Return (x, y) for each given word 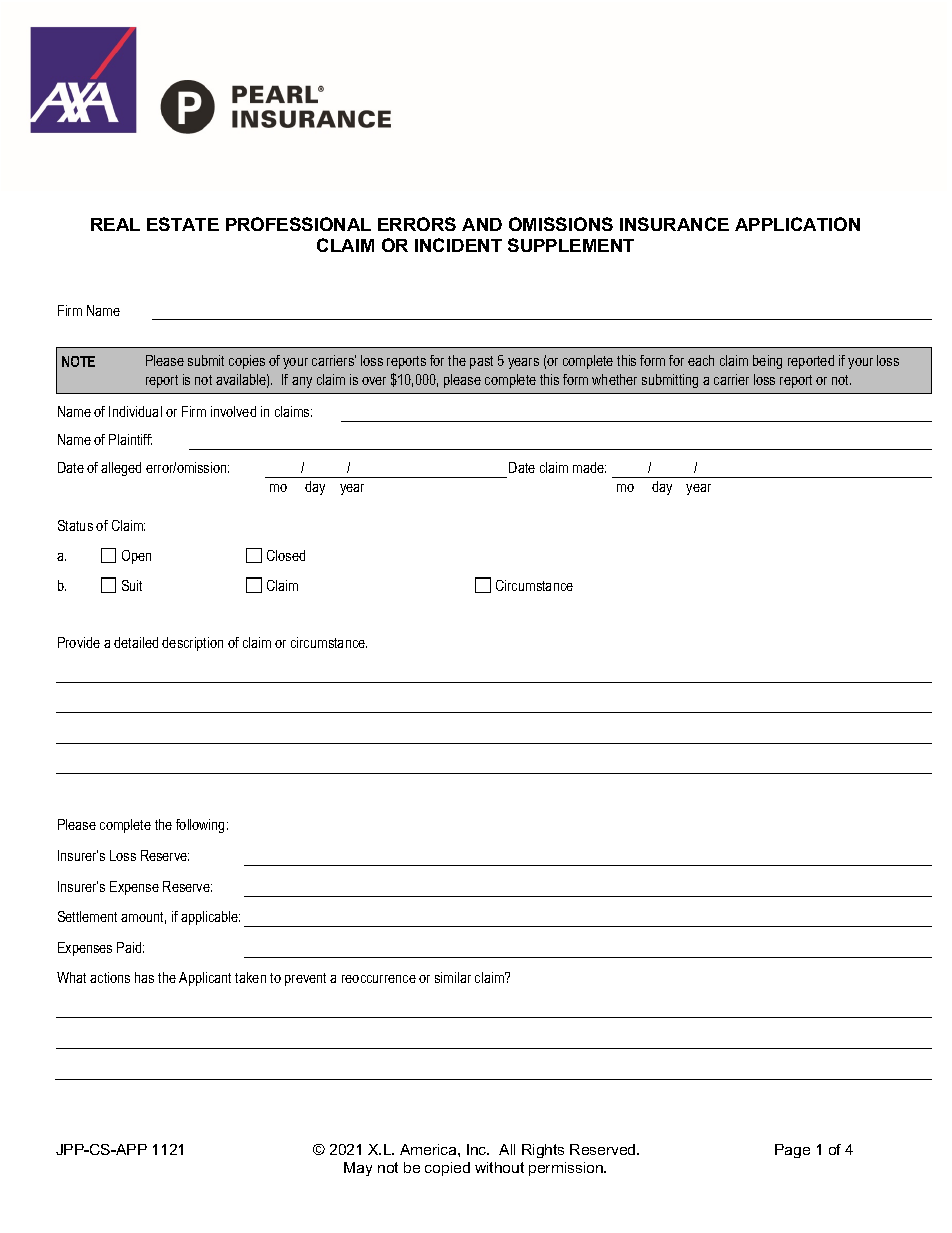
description (192, 644)
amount (143, 918)
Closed (286, 555)
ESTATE (183, 224)
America (429, 1149)
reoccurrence (379, 979)
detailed (136, 642)
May (358, 1169)
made (589, 467)
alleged (121, 469)
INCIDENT (458, 245)
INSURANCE (674, 224)
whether (614, 379)
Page (792, 1151)
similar (453, 977)
